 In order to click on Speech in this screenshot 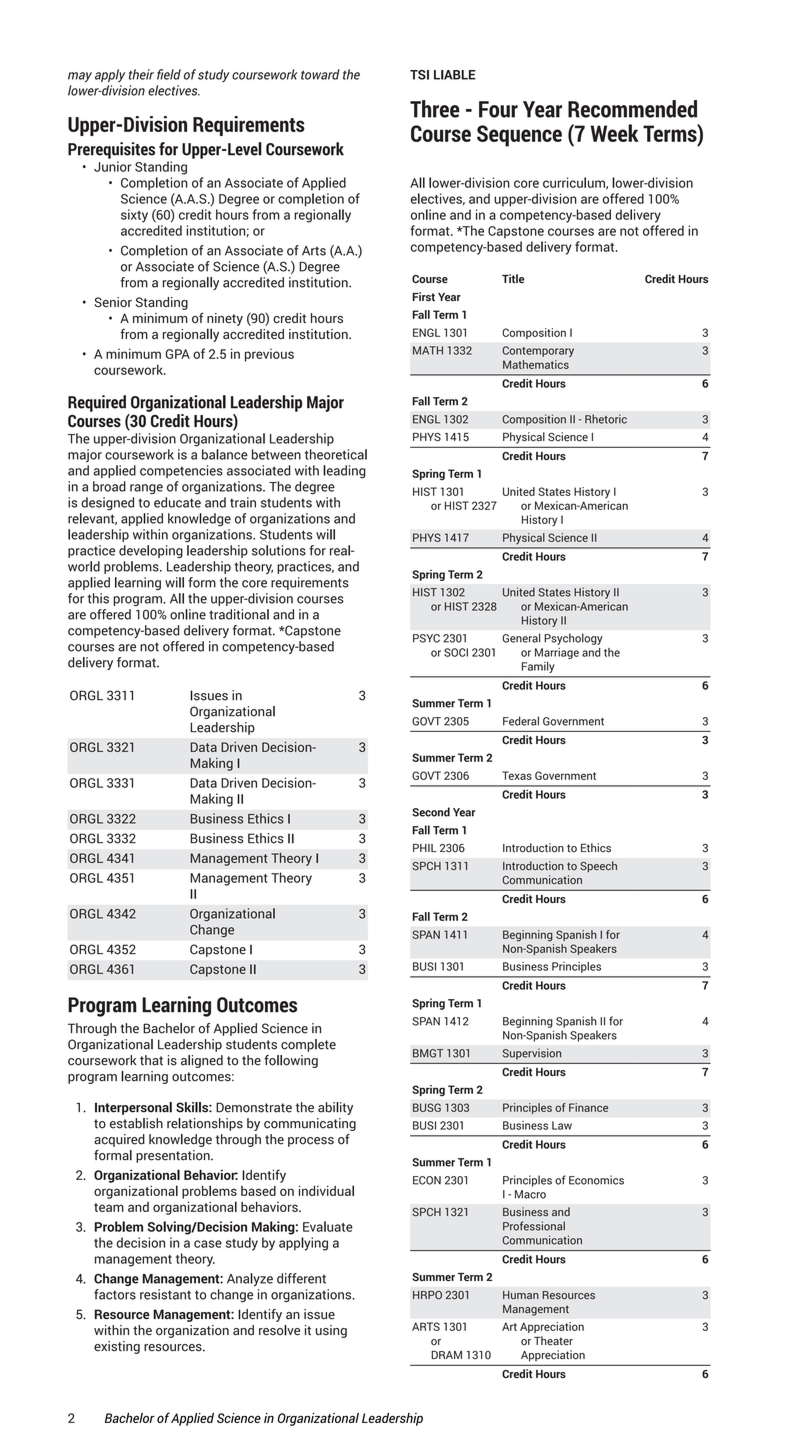, I will do `click(598, 867)`.
